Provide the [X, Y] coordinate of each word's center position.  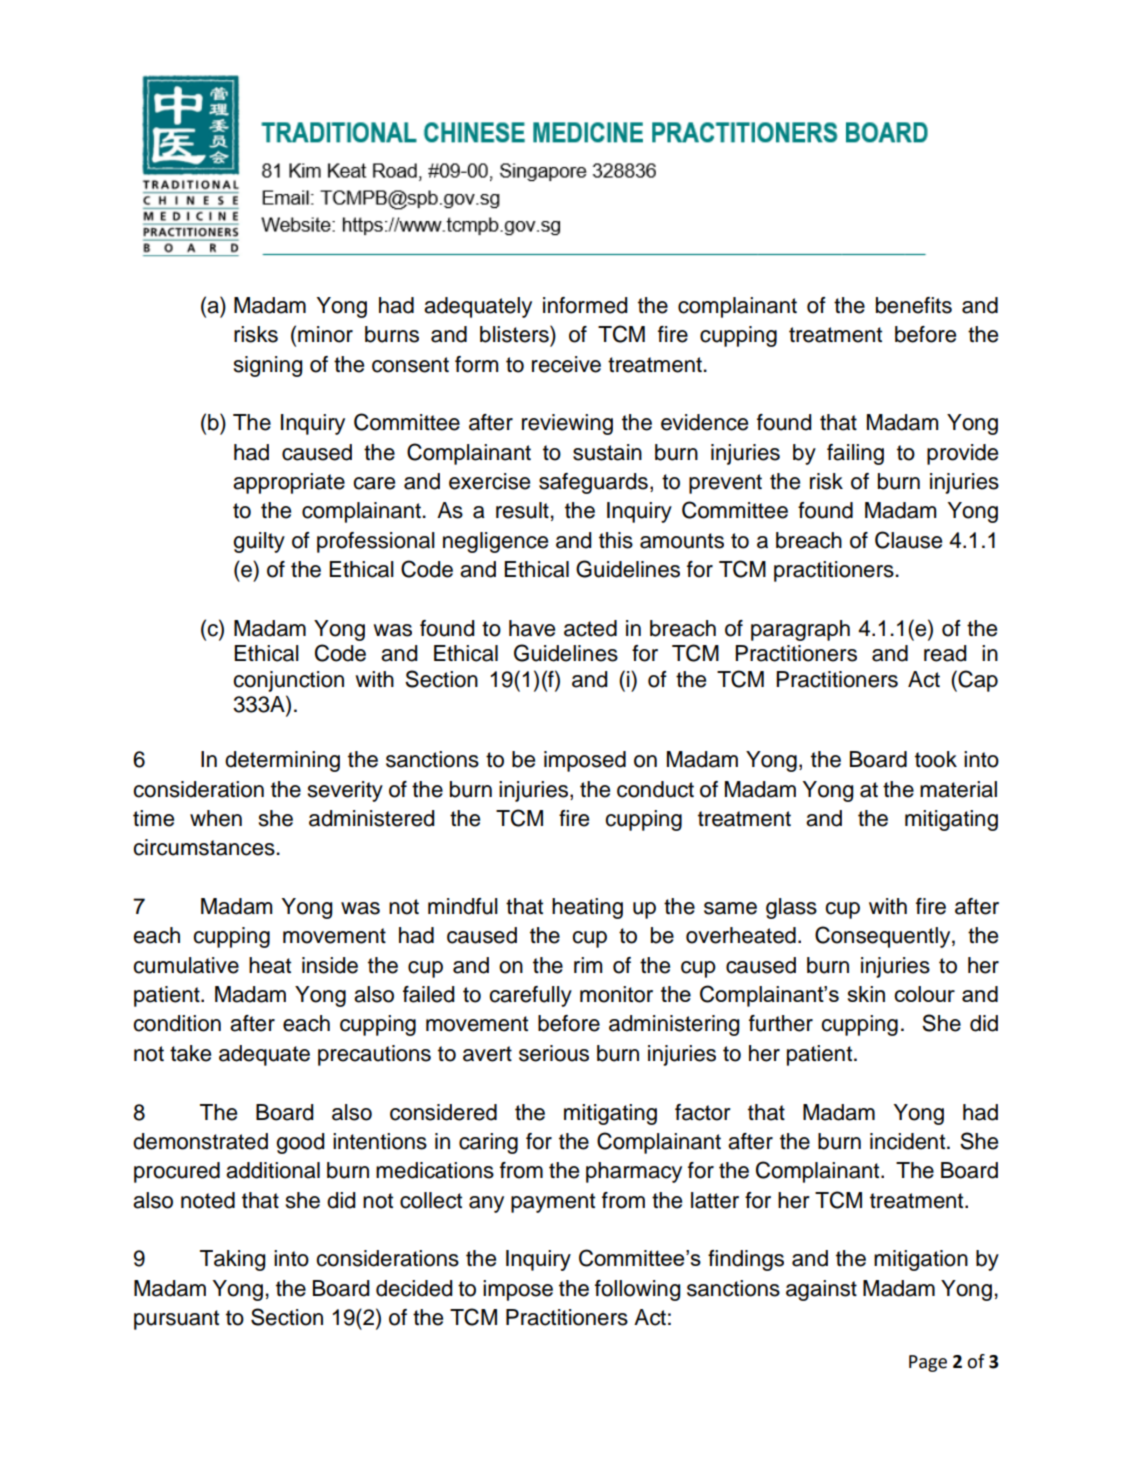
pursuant [176, 1320]
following [638, 1290]
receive [566, 364]
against [821, 1290]
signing [268, 366]
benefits [914, 305]
